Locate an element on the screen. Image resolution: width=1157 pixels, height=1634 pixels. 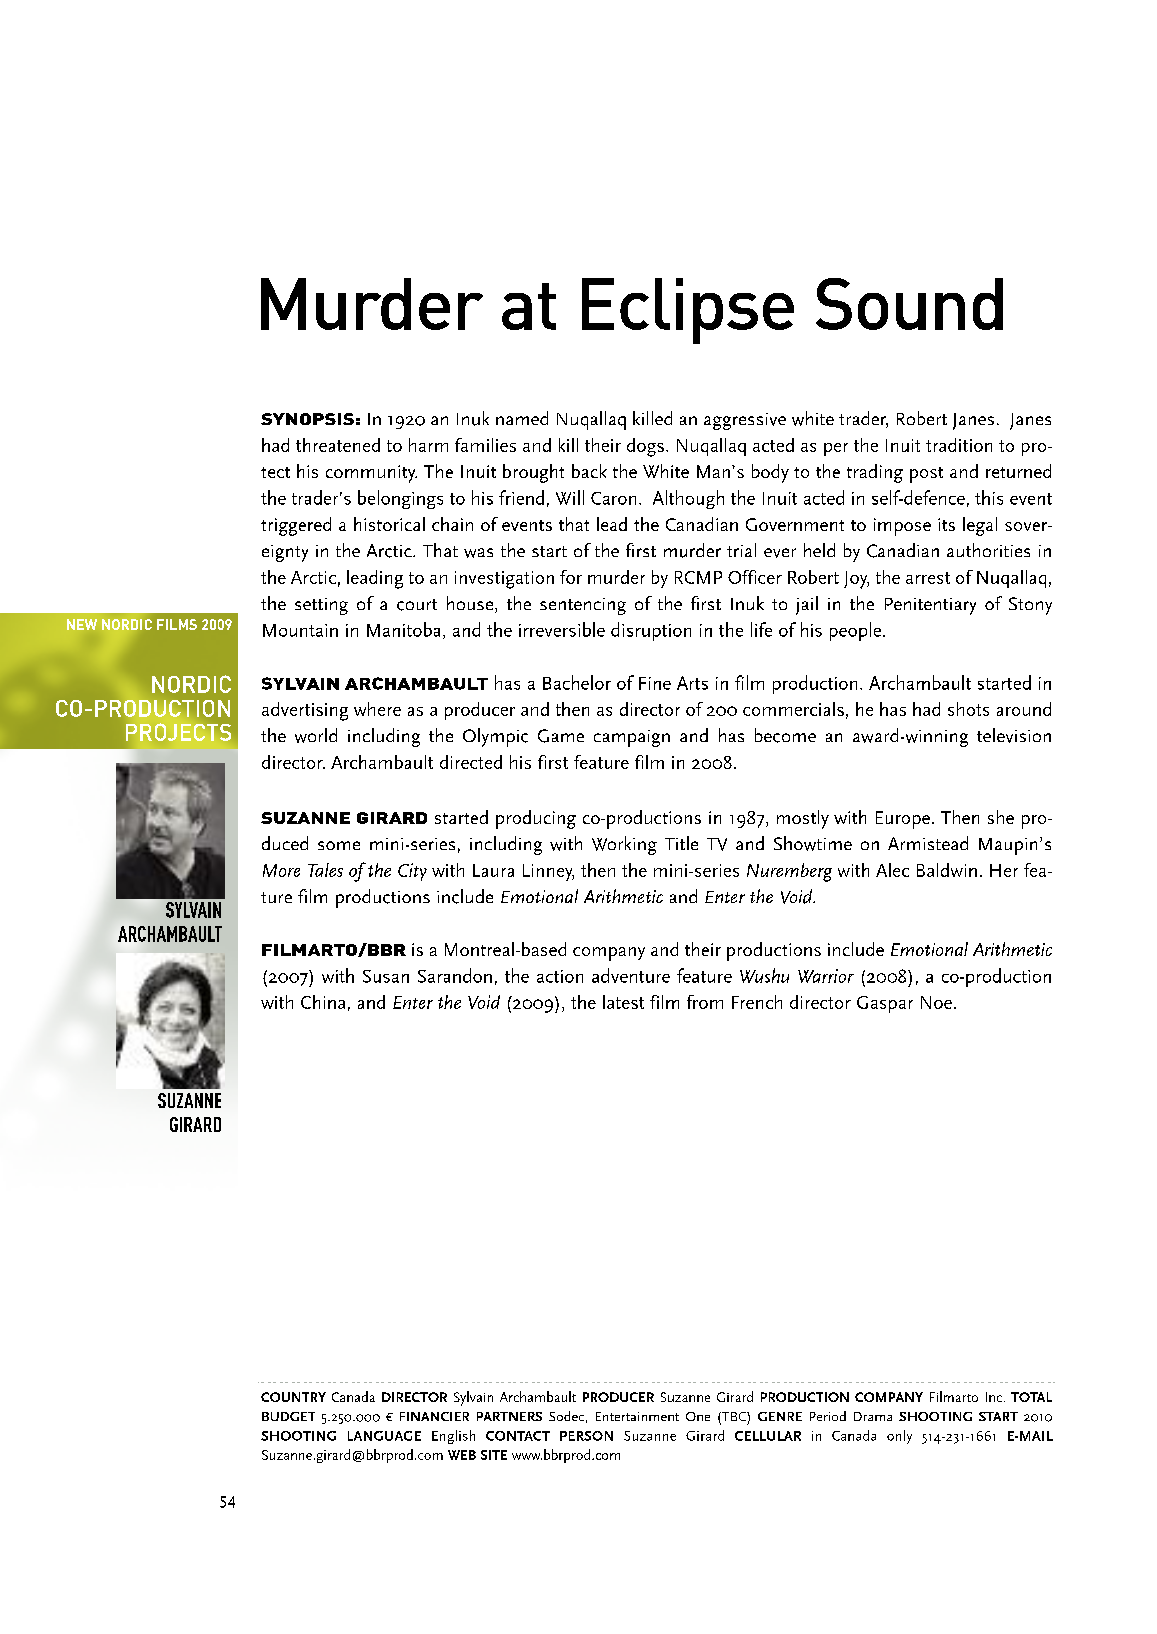
named is located at coordinates (522, 418).
